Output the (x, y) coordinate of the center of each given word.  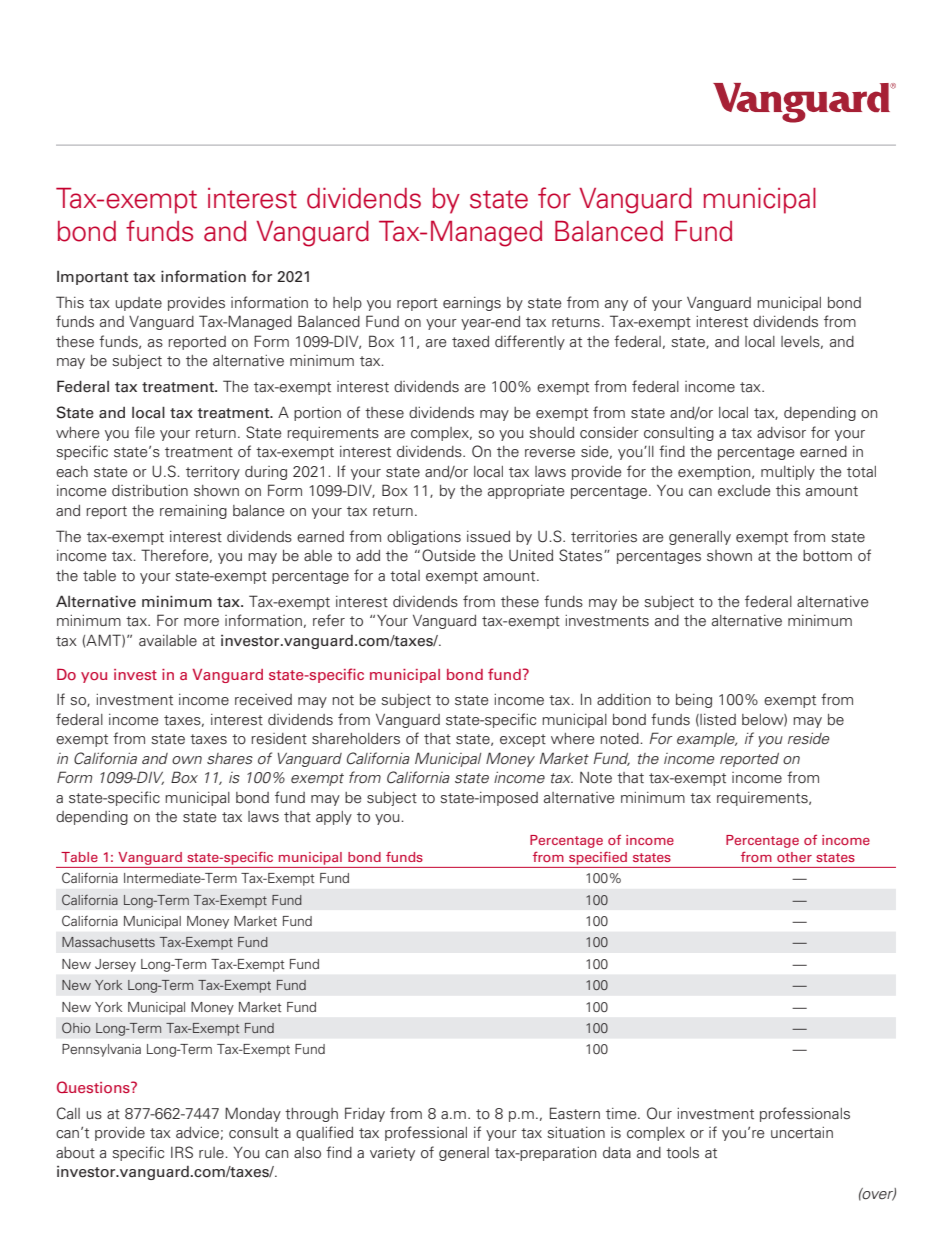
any (616, 305)
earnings (472, 304)
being (694, 701)
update (139, 304)
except (523, 740)
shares (230, 758)
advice (197, 1133)
